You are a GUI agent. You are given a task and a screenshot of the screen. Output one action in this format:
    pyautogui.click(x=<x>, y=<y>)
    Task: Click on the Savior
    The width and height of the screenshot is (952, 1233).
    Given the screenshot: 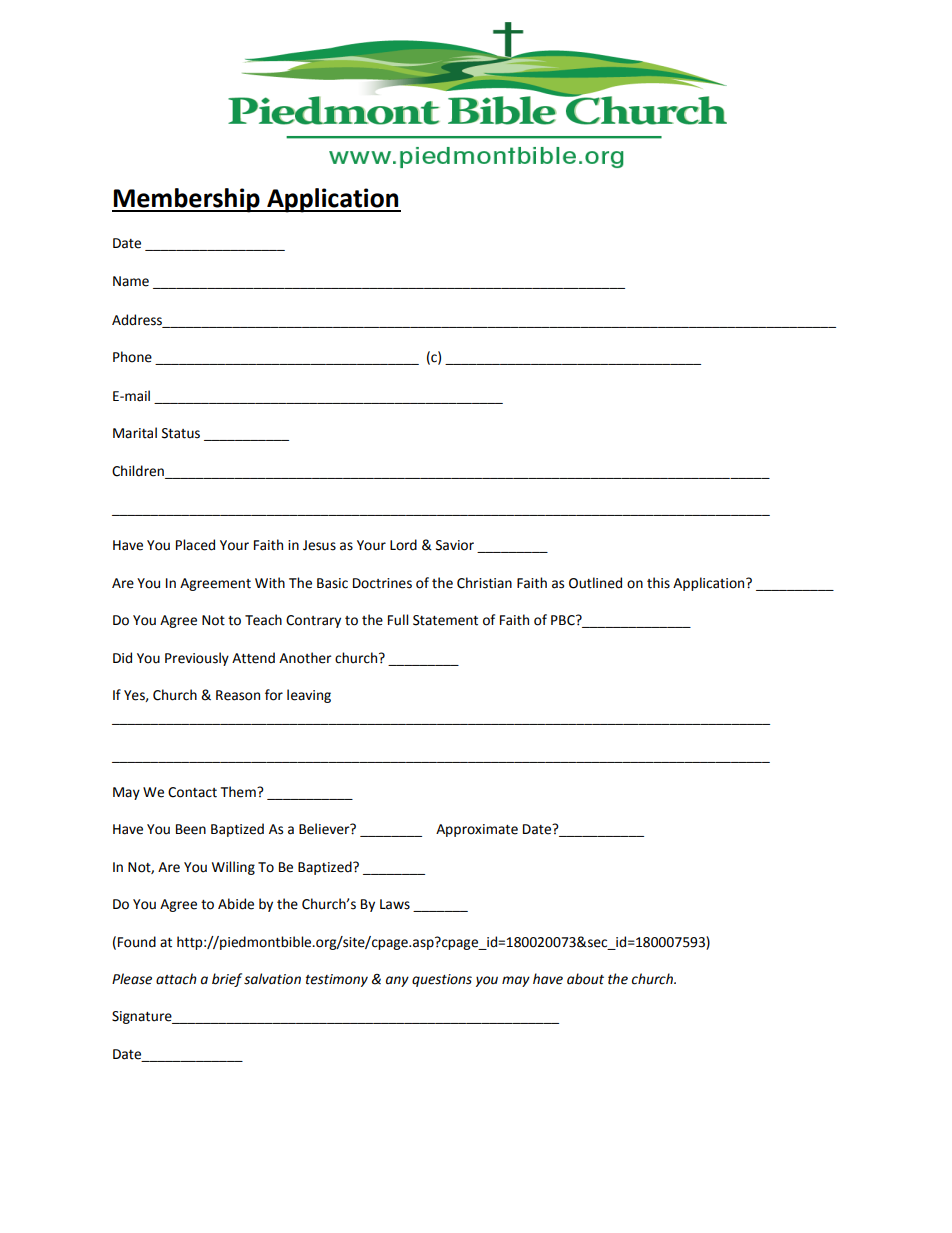 What is the action you would take?
    pyautogui.click(x=455, y=545)
